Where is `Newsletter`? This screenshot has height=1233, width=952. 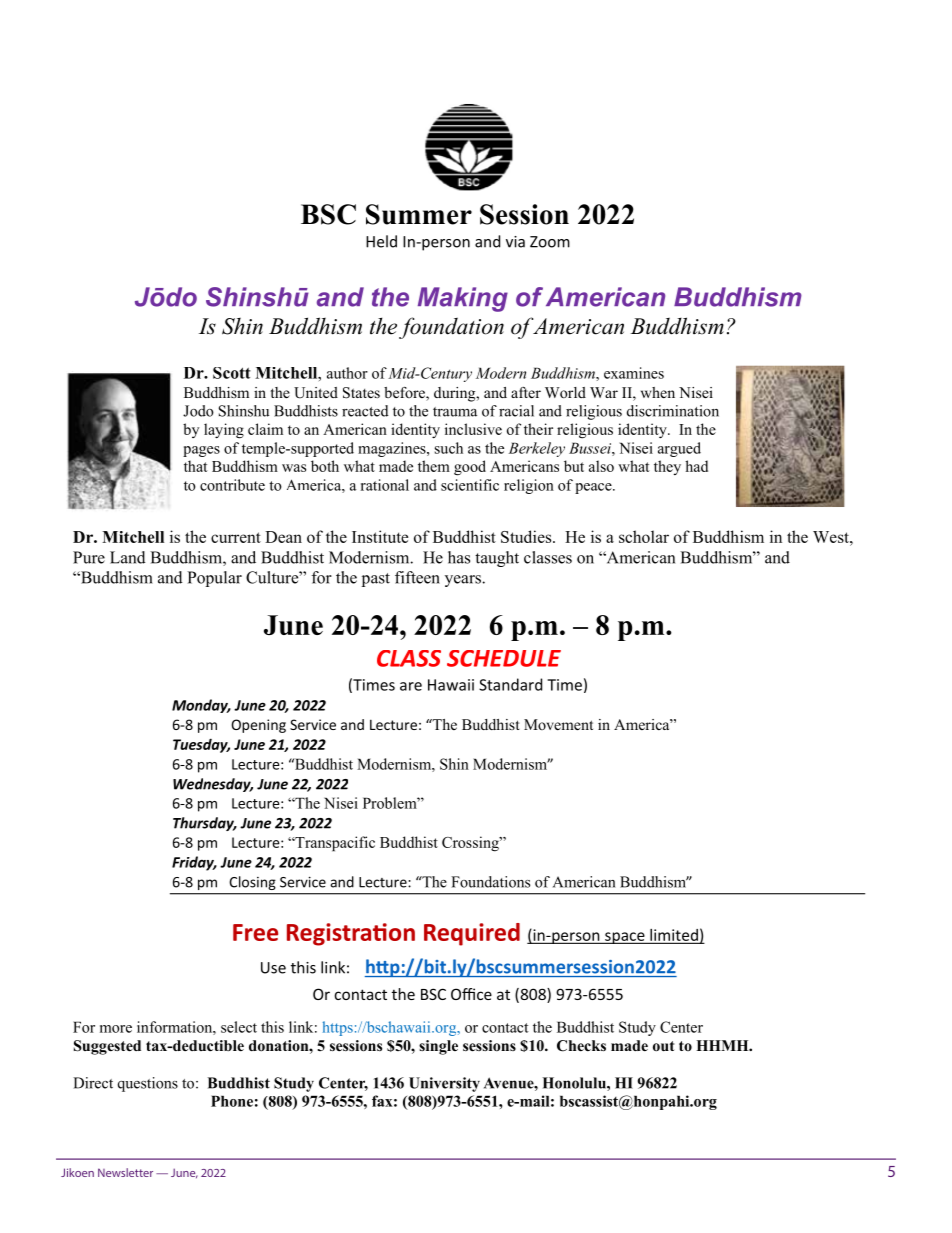
Newsletter is located at coordinates (125, 1172).
